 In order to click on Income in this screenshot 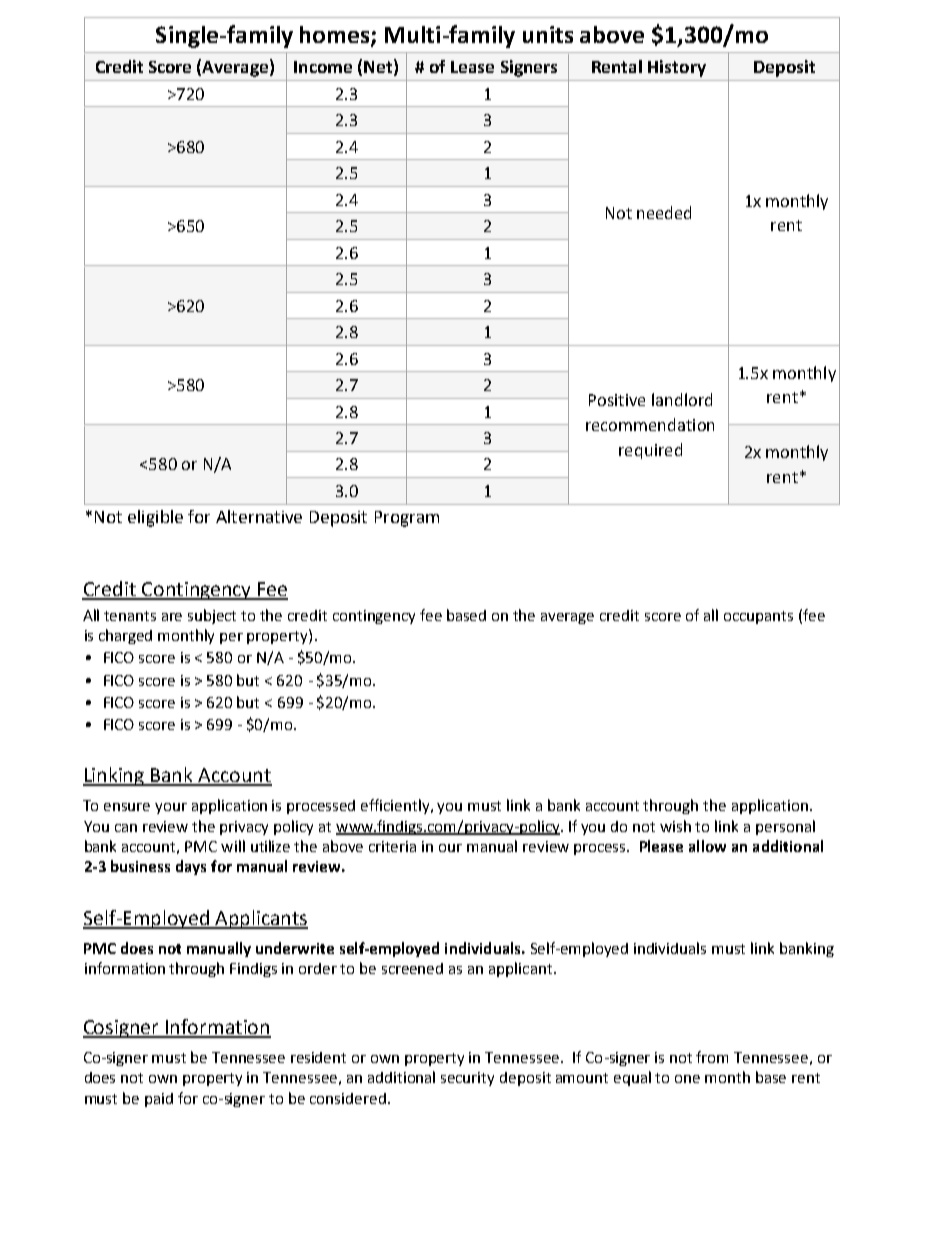, I will do `click(323, 67)`.
